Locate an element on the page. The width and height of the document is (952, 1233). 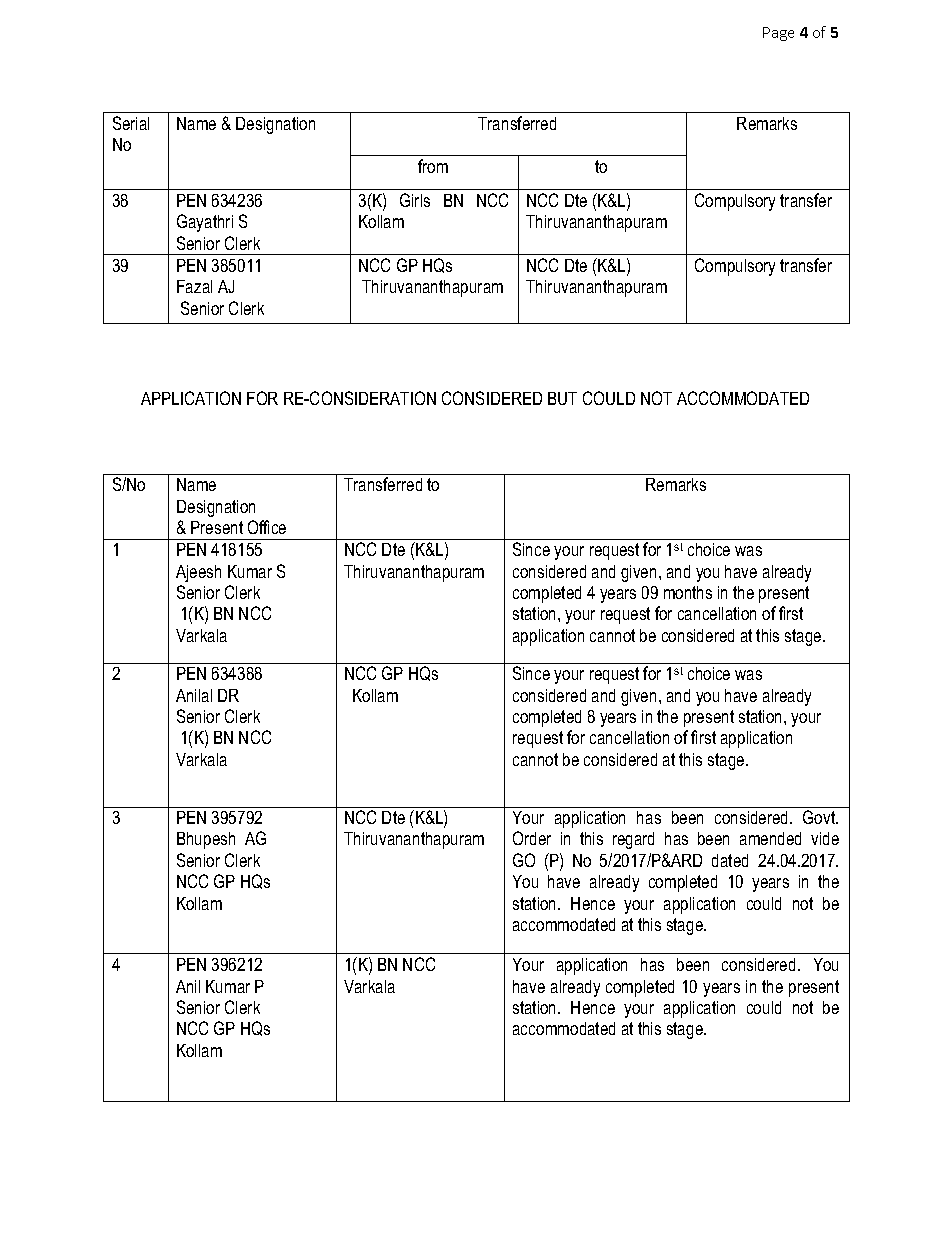
Order is located at coordinates (532, 838).
